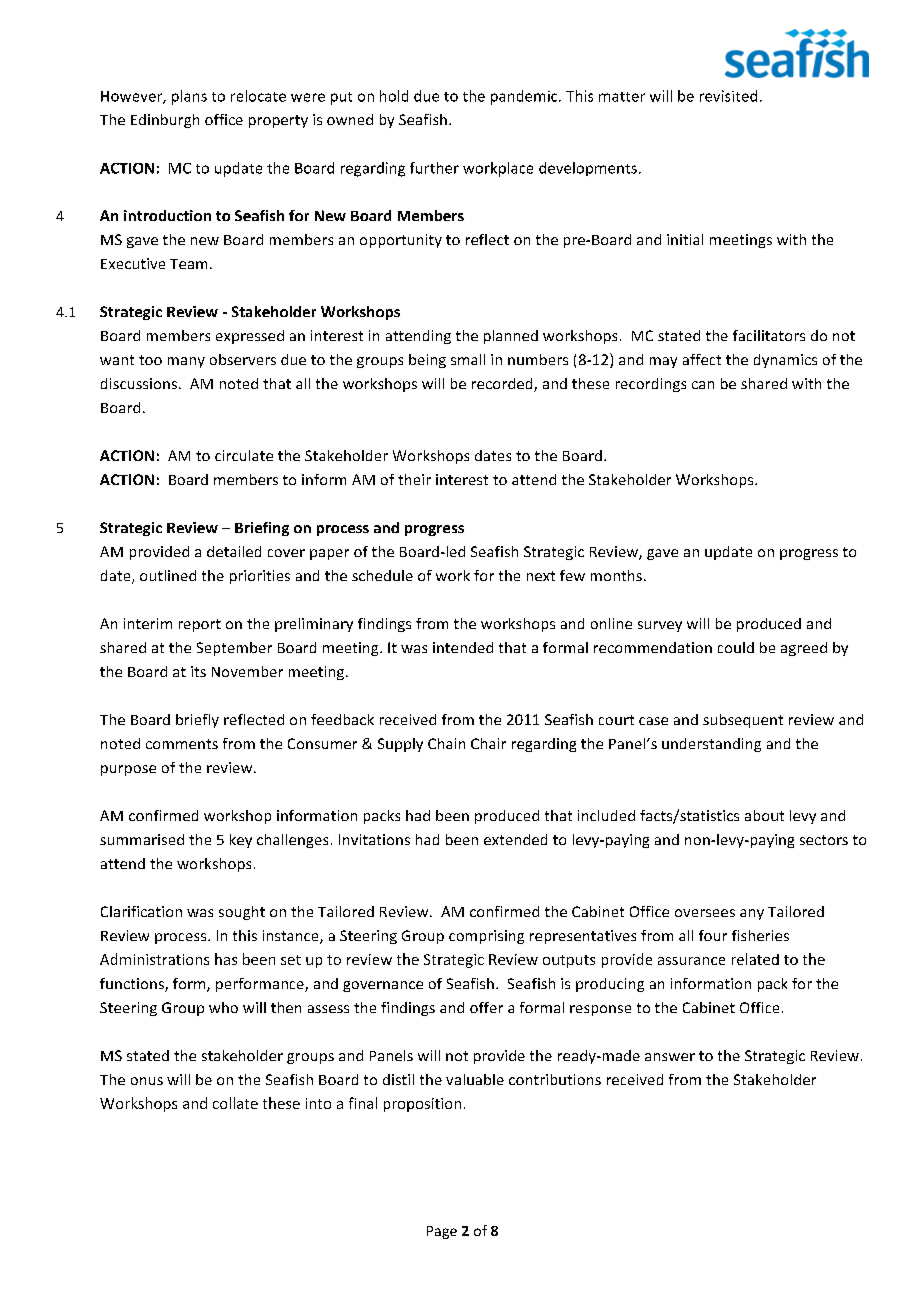  I want to click on has, so click(226, 959).
